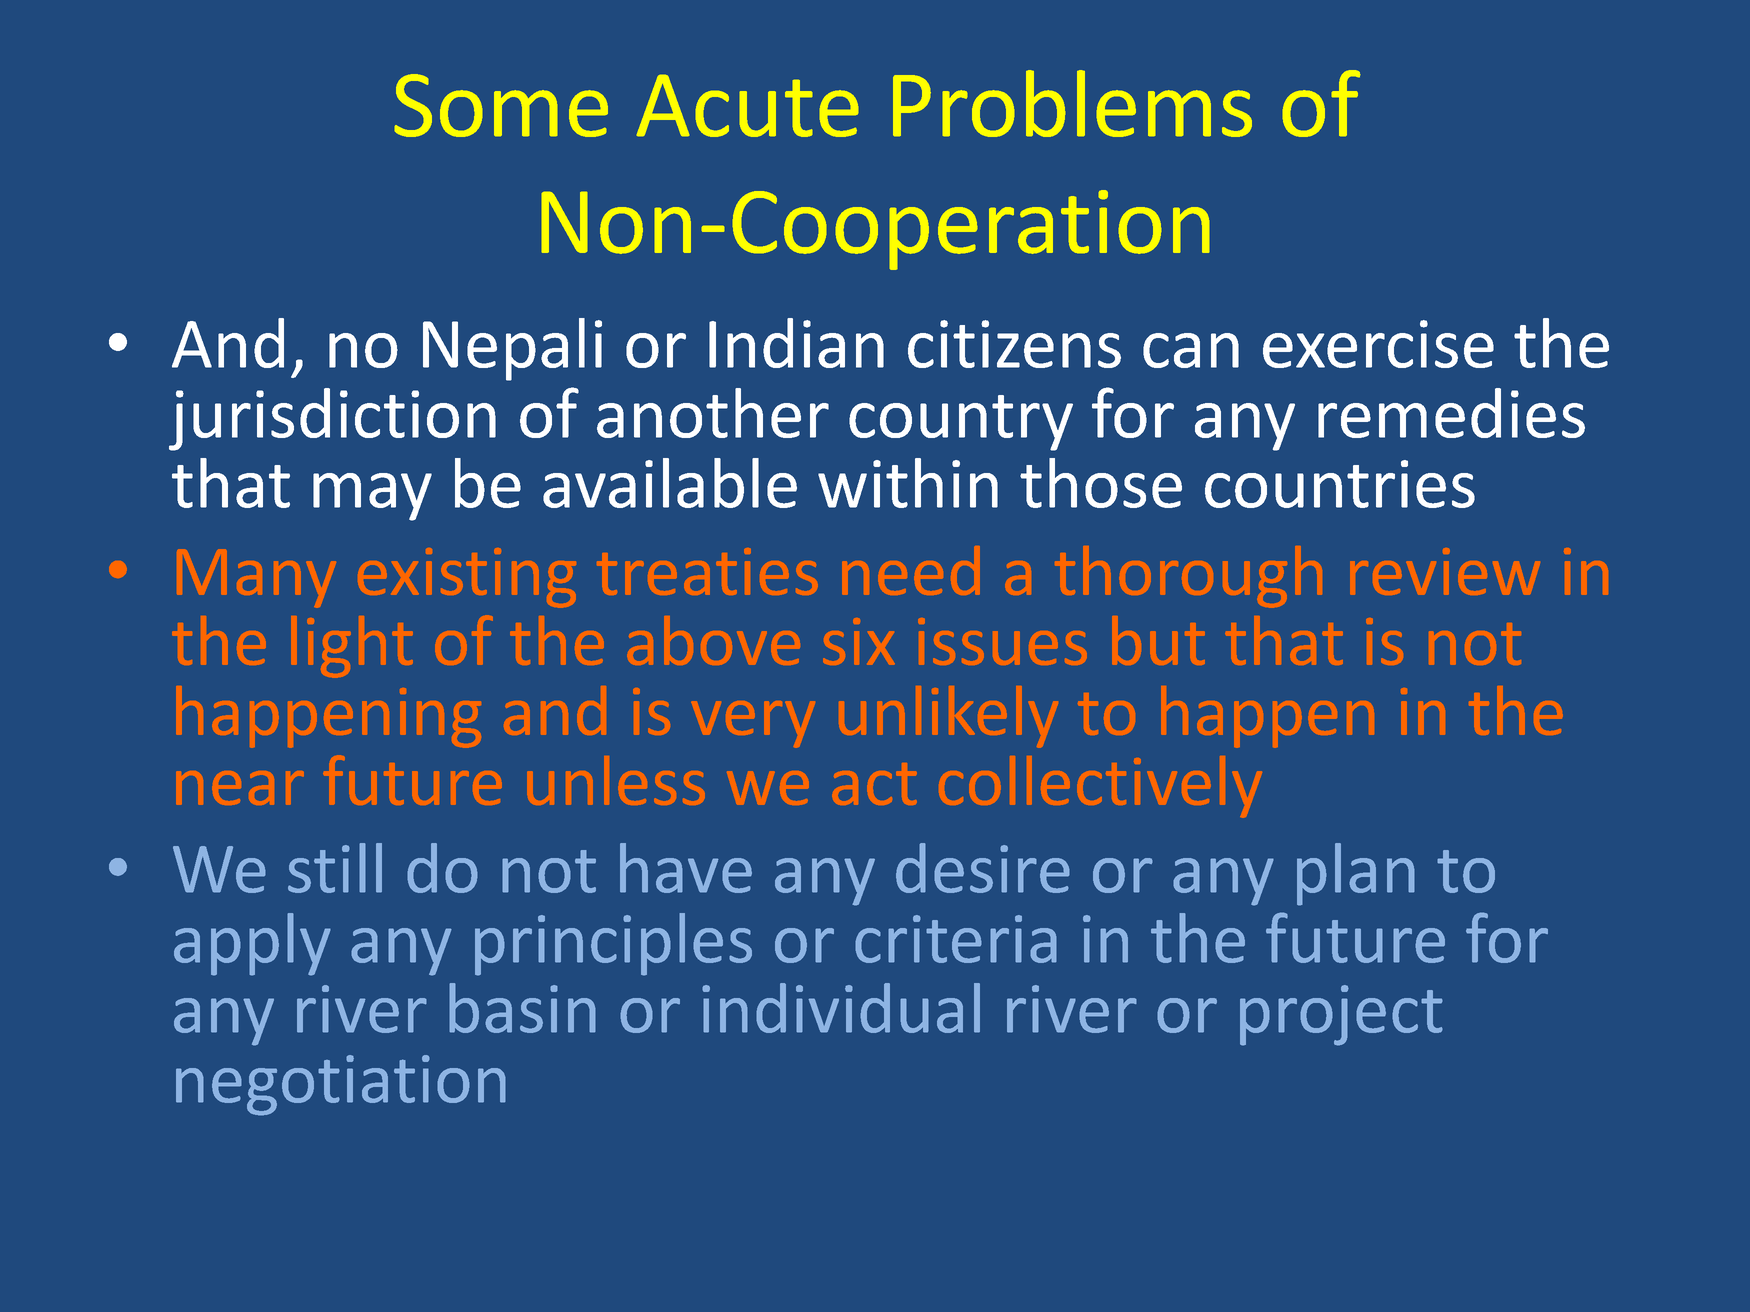 The width and height of the screenshot is (1750, 1312). What do you see at coordinates (841, 1008) in the screenshot?
I see `individual` at bounding box center [841, 1008].
